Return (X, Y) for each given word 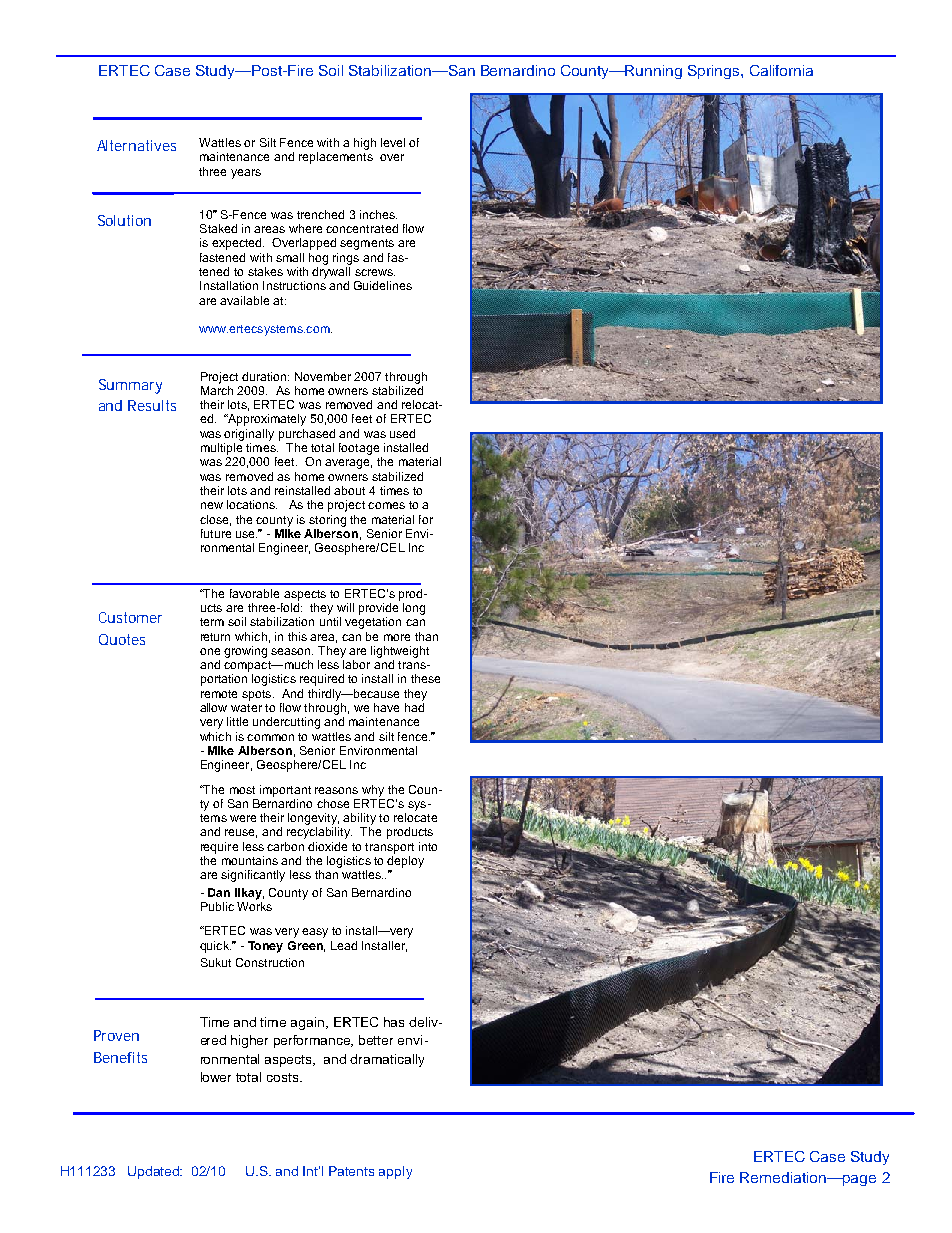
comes (386, 505)
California (781, 70)
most (242, 790)
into (428, 846)
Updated (155, 1172)
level (393, 142)
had (414, 707)
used (402, 433)
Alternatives (136, 145)
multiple (221, 449)
